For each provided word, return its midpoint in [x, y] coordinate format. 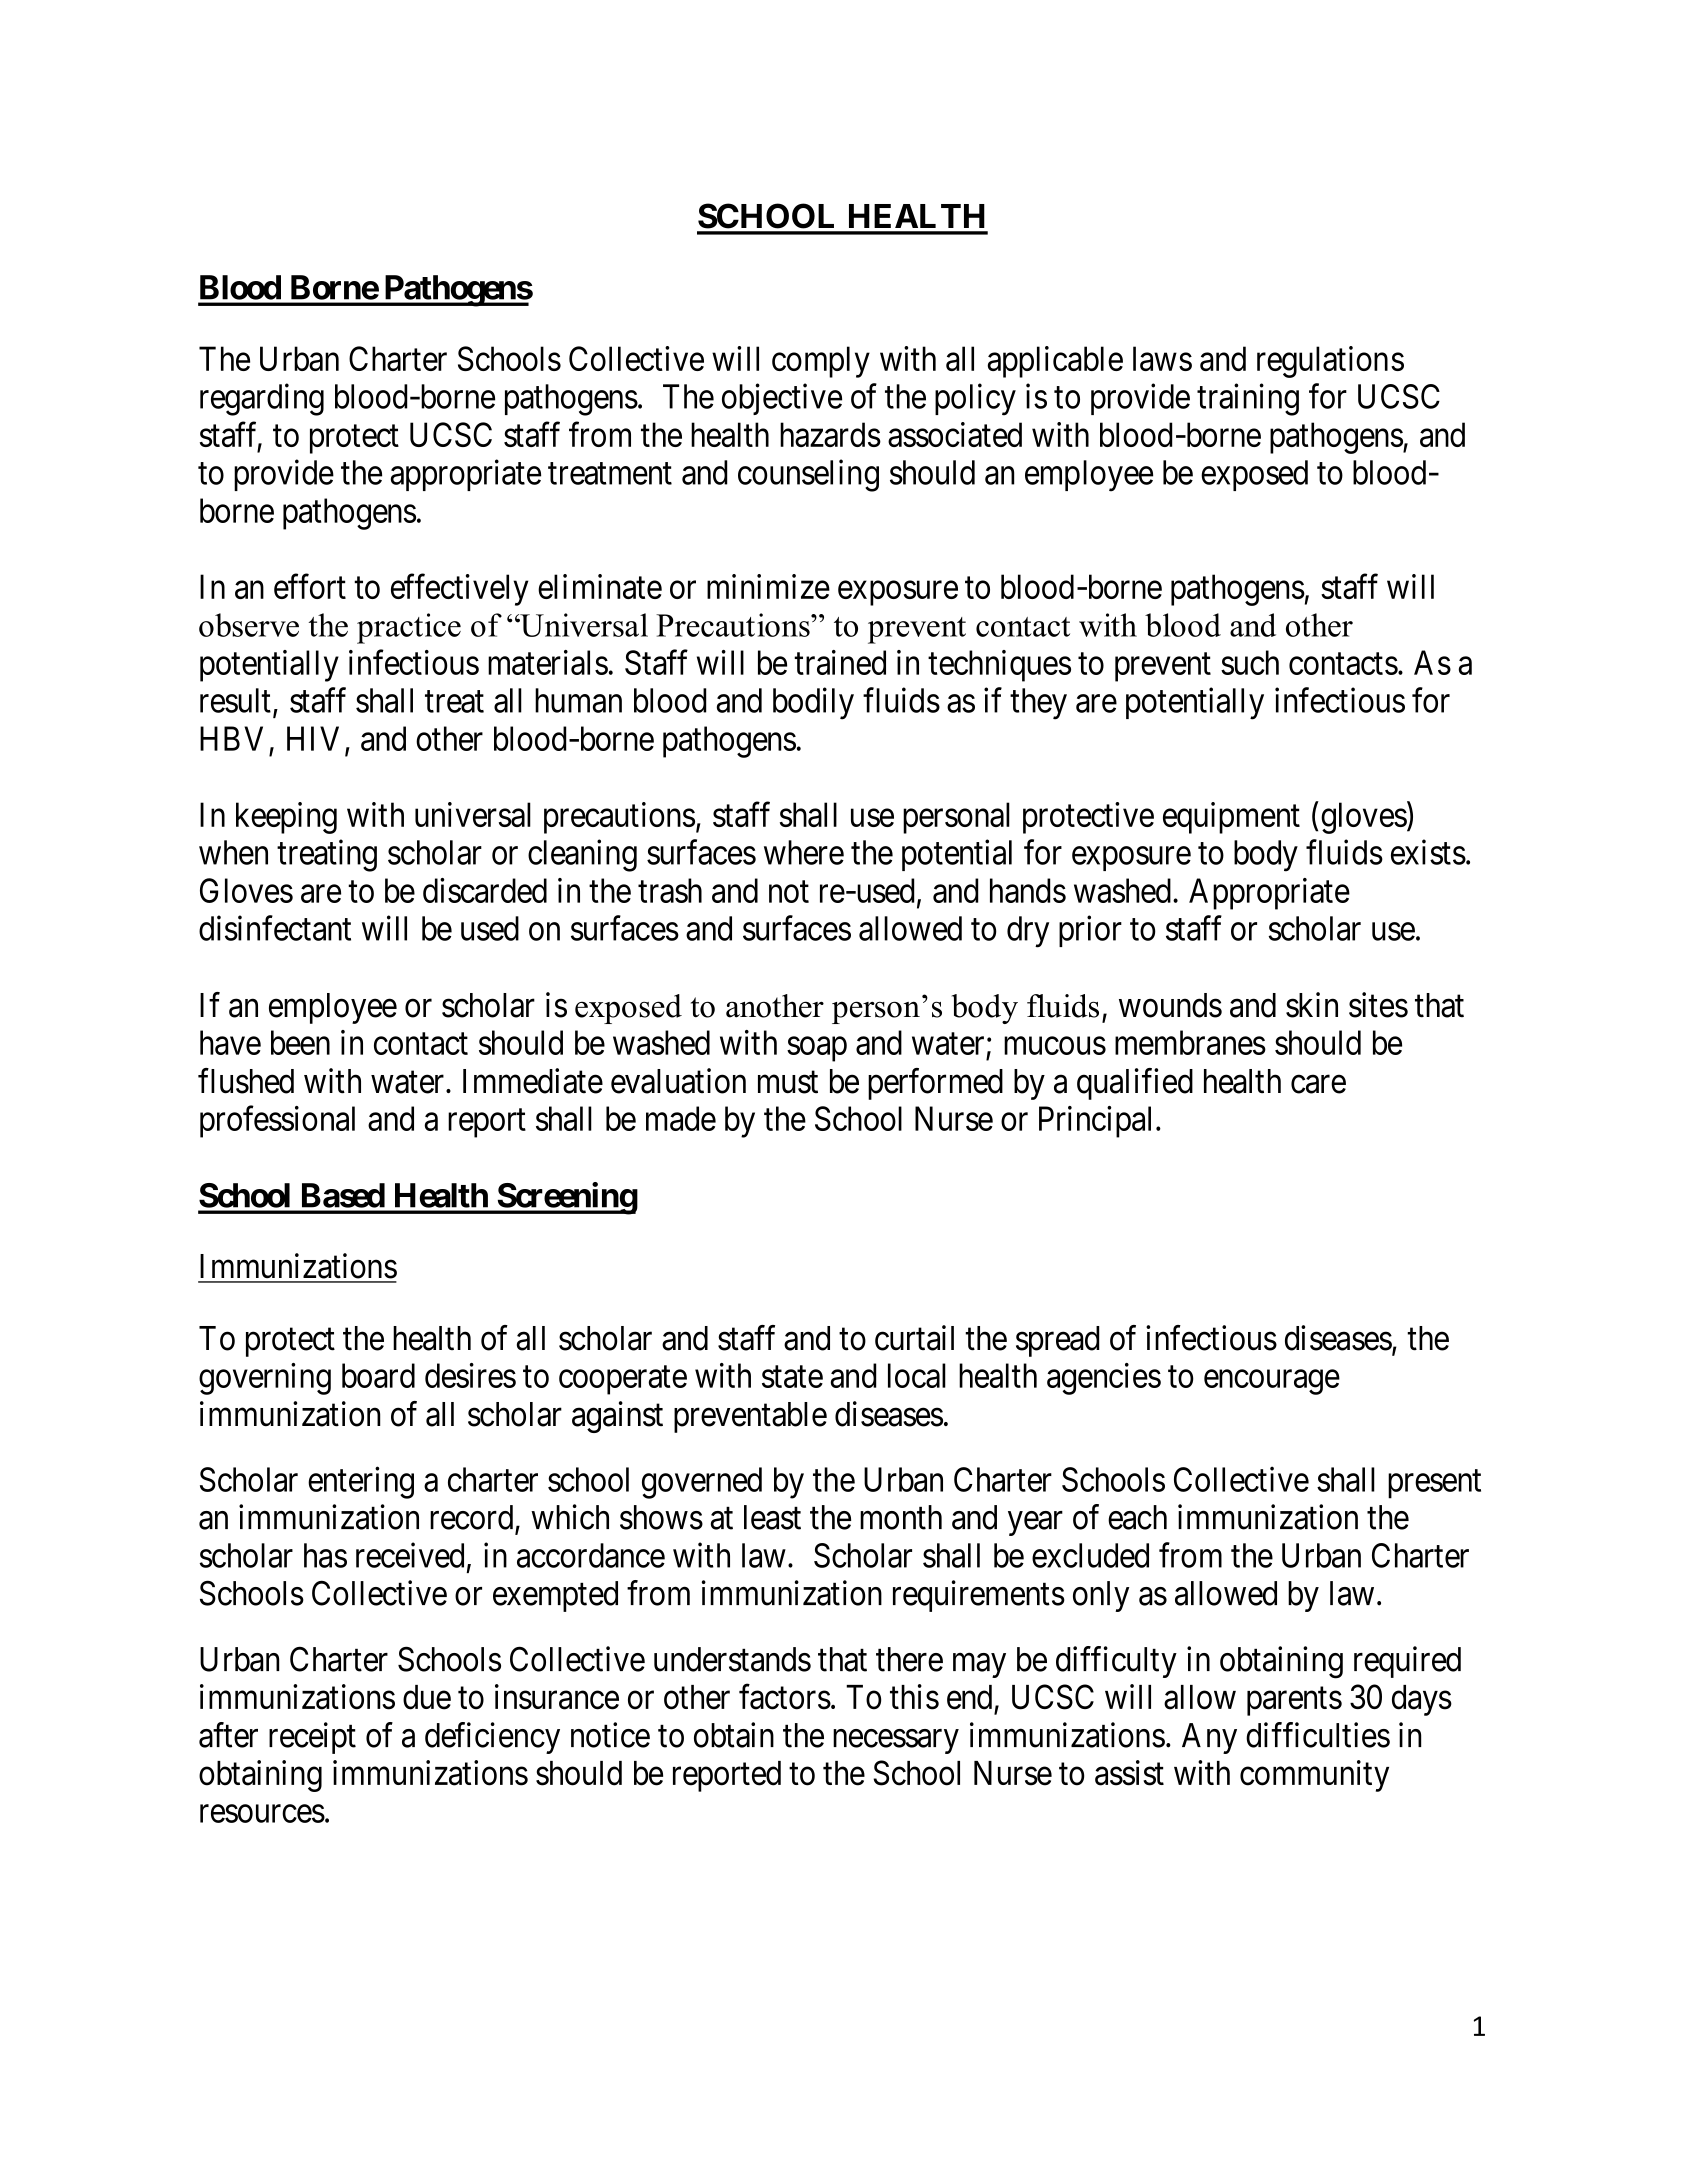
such [1250, 662]
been [300, 1042]
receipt [312, 1738]
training [1248, 399]
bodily [813, 703]
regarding [262, 399]
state [792, 1377]
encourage [1272, 1382]
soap [817, 1049]
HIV [313, 738]
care [1318, 1084]
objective [782, 399]
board [378, 1375]
